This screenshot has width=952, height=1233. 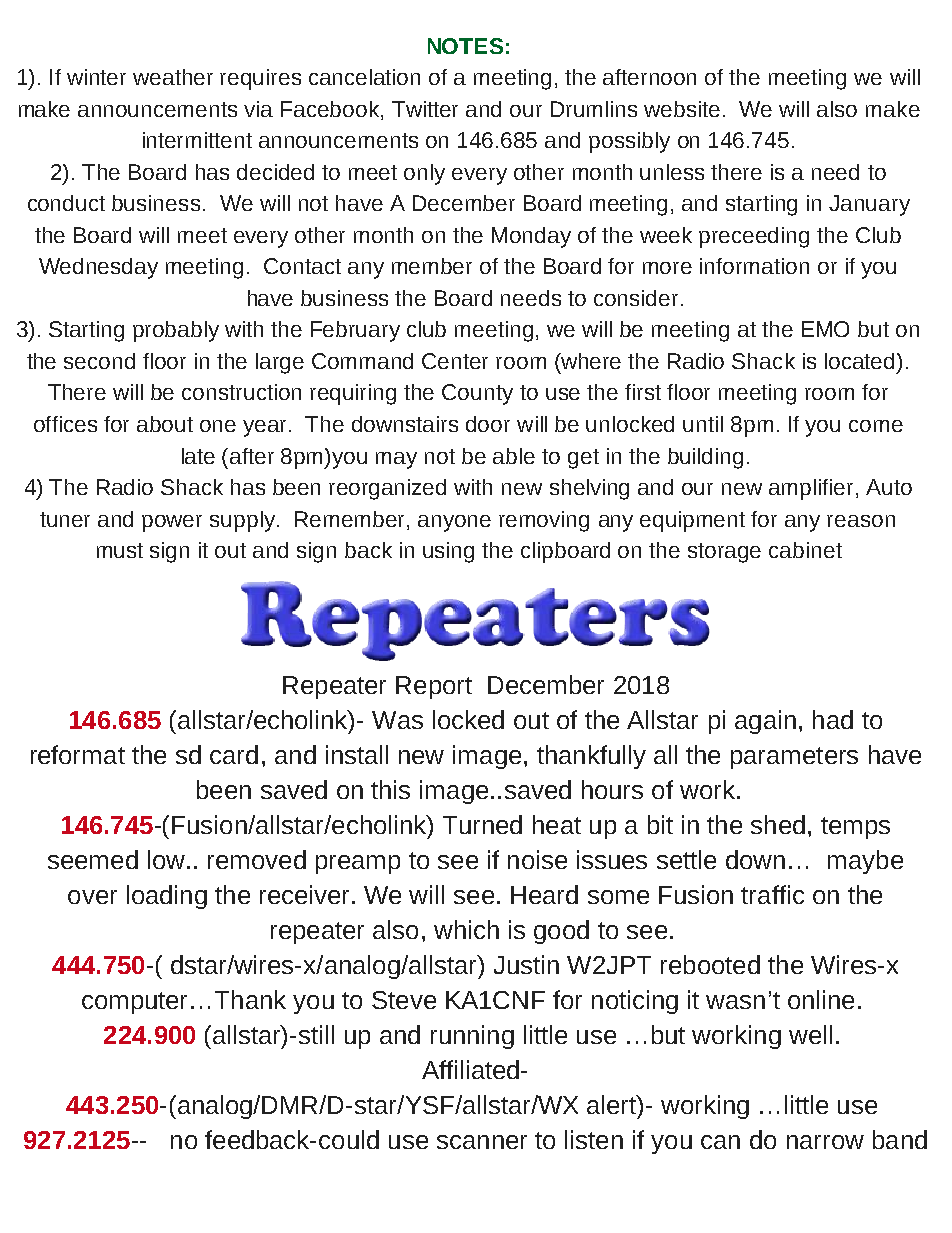 What do you see at coordinates (173, 77) in the screenshot?
I see `weather` at bounding box center [173, 77].
